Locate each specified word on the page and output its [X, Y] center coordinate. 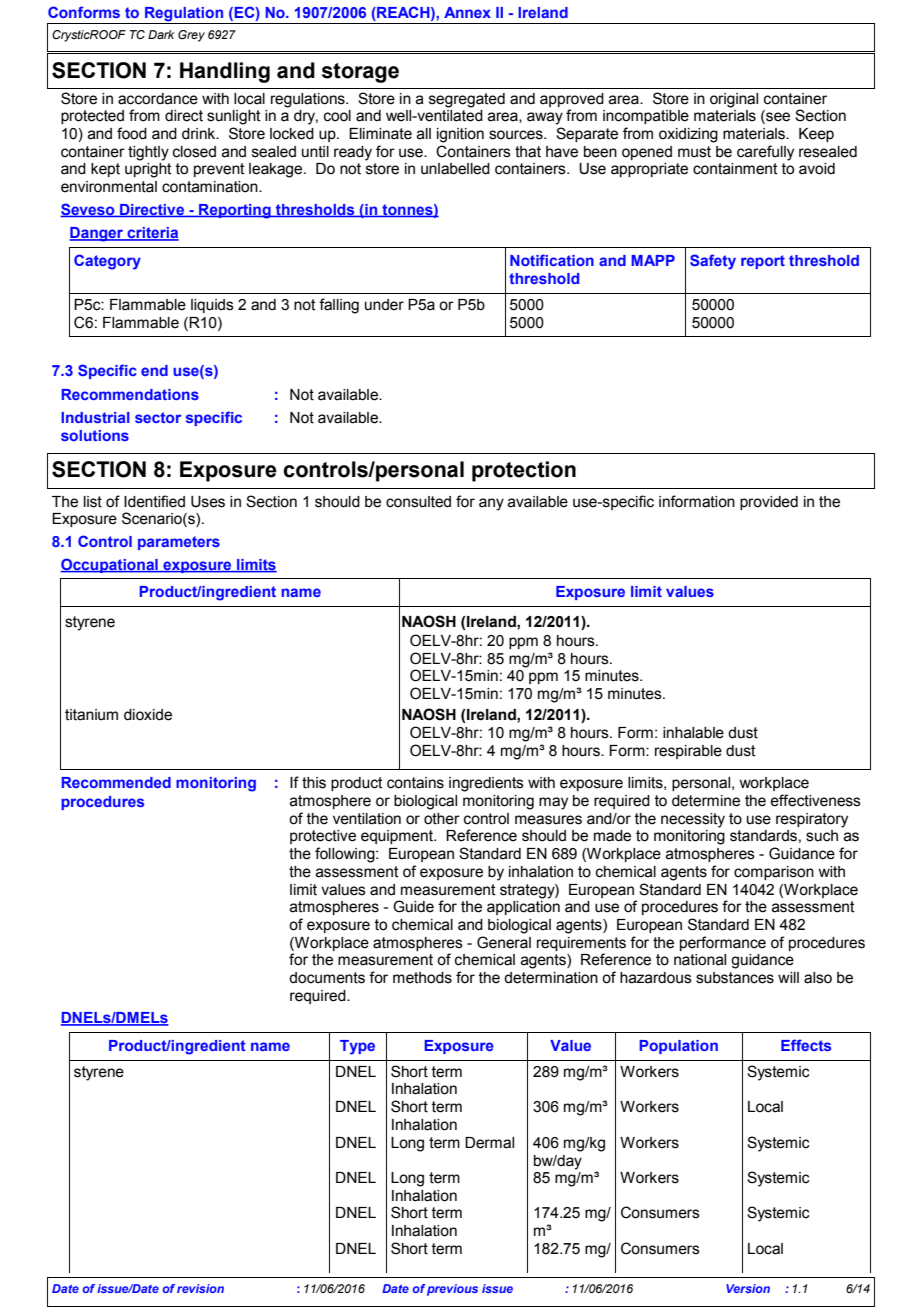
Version [748, 1288]
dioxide [148, 715]
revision [200, 1288]
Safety [713, 262]
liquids [212, 306]
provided [769, 503]
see [777, 118]
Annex [467, 12]
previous [452, 1290]
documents [327, 978]
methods [422, 978]
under [384, 305]
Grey [191, 36]
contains [415, 783]
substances [735, 978]
